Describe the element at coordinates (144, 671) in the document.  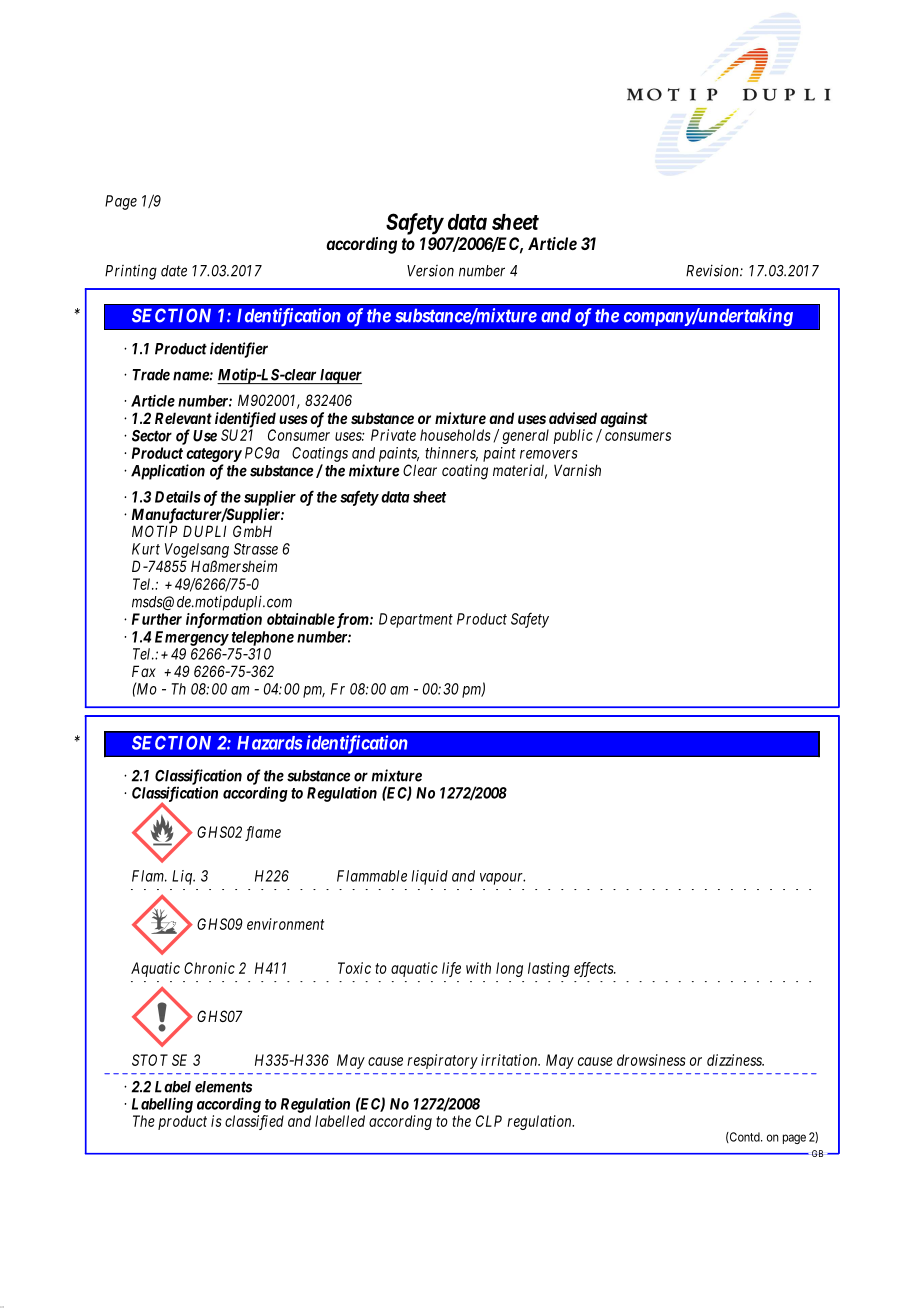
I see `Fax` at that location.
